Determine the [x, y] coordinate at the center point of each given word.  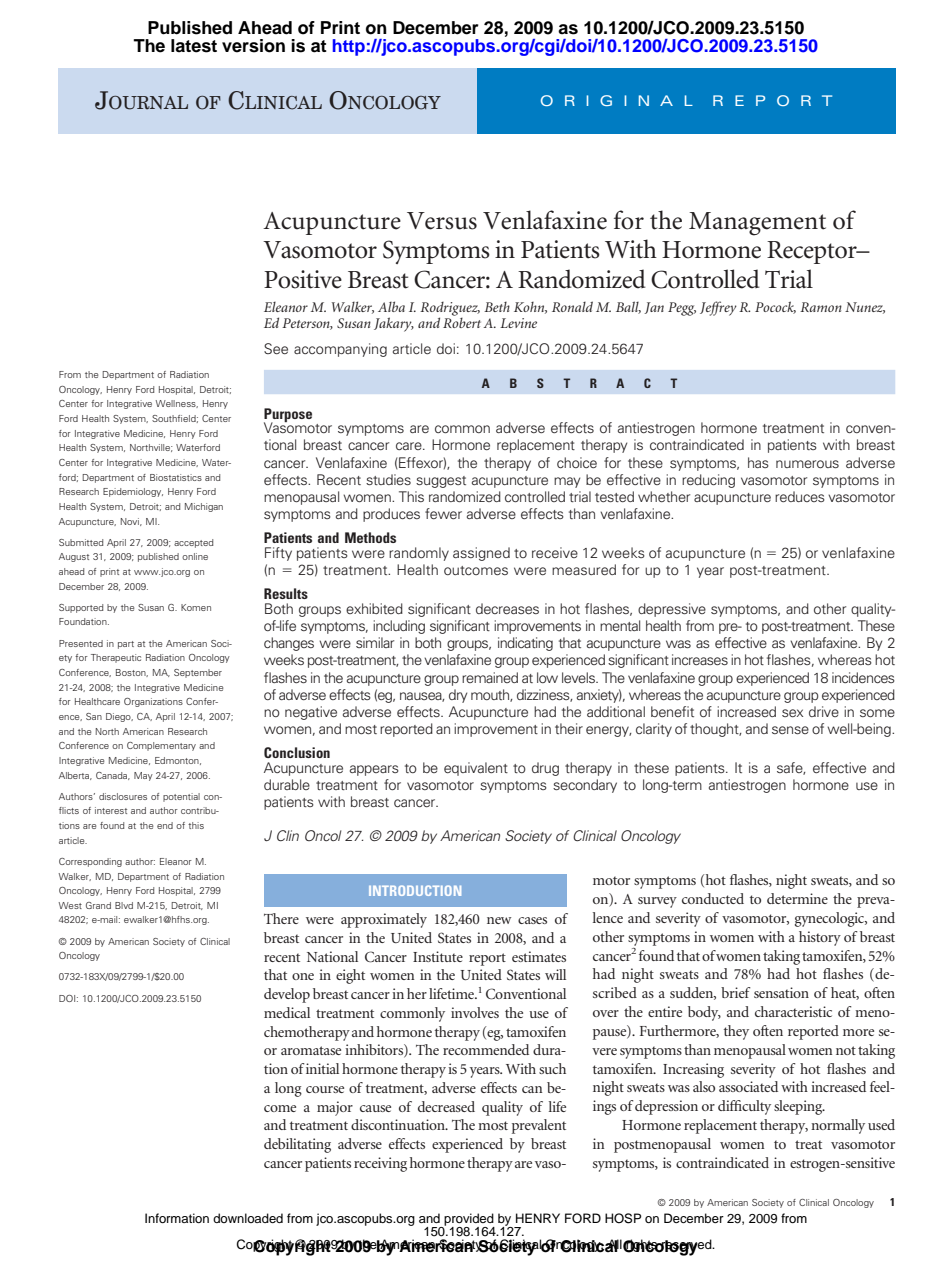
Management [757, 224]
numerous [807, 464]
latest [194, 46]
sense [790, 730]
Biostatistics [176, 477]
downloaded [248, 1218]
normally [838, 1126]
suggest [441, 482]
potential [181, 797]
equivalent [476, 769]
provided [468, 1220]
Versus [442, 221]
